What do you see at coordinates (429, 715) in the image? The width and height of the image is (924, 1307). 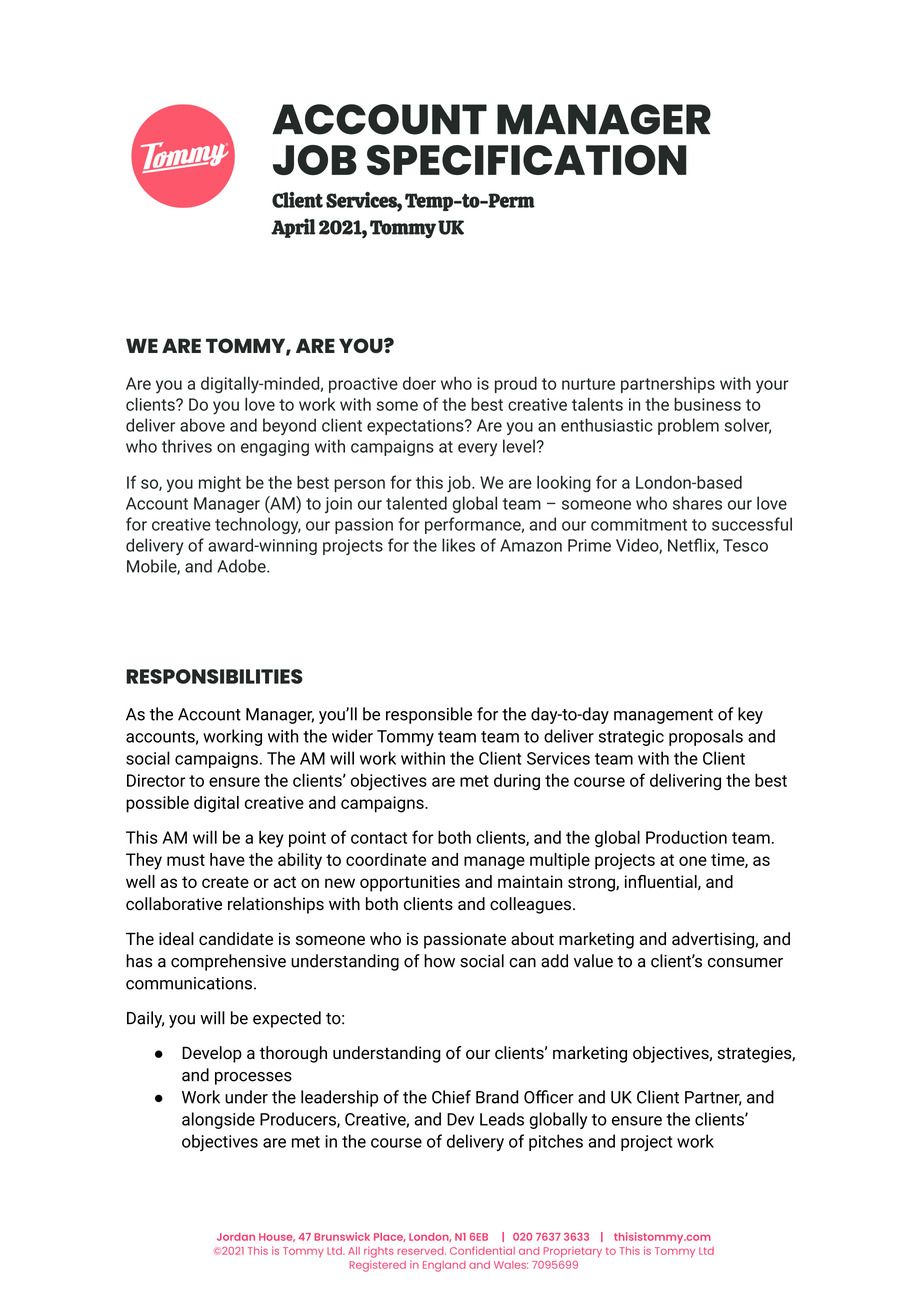 I see `responsible` at bounding box center [429, 715].
